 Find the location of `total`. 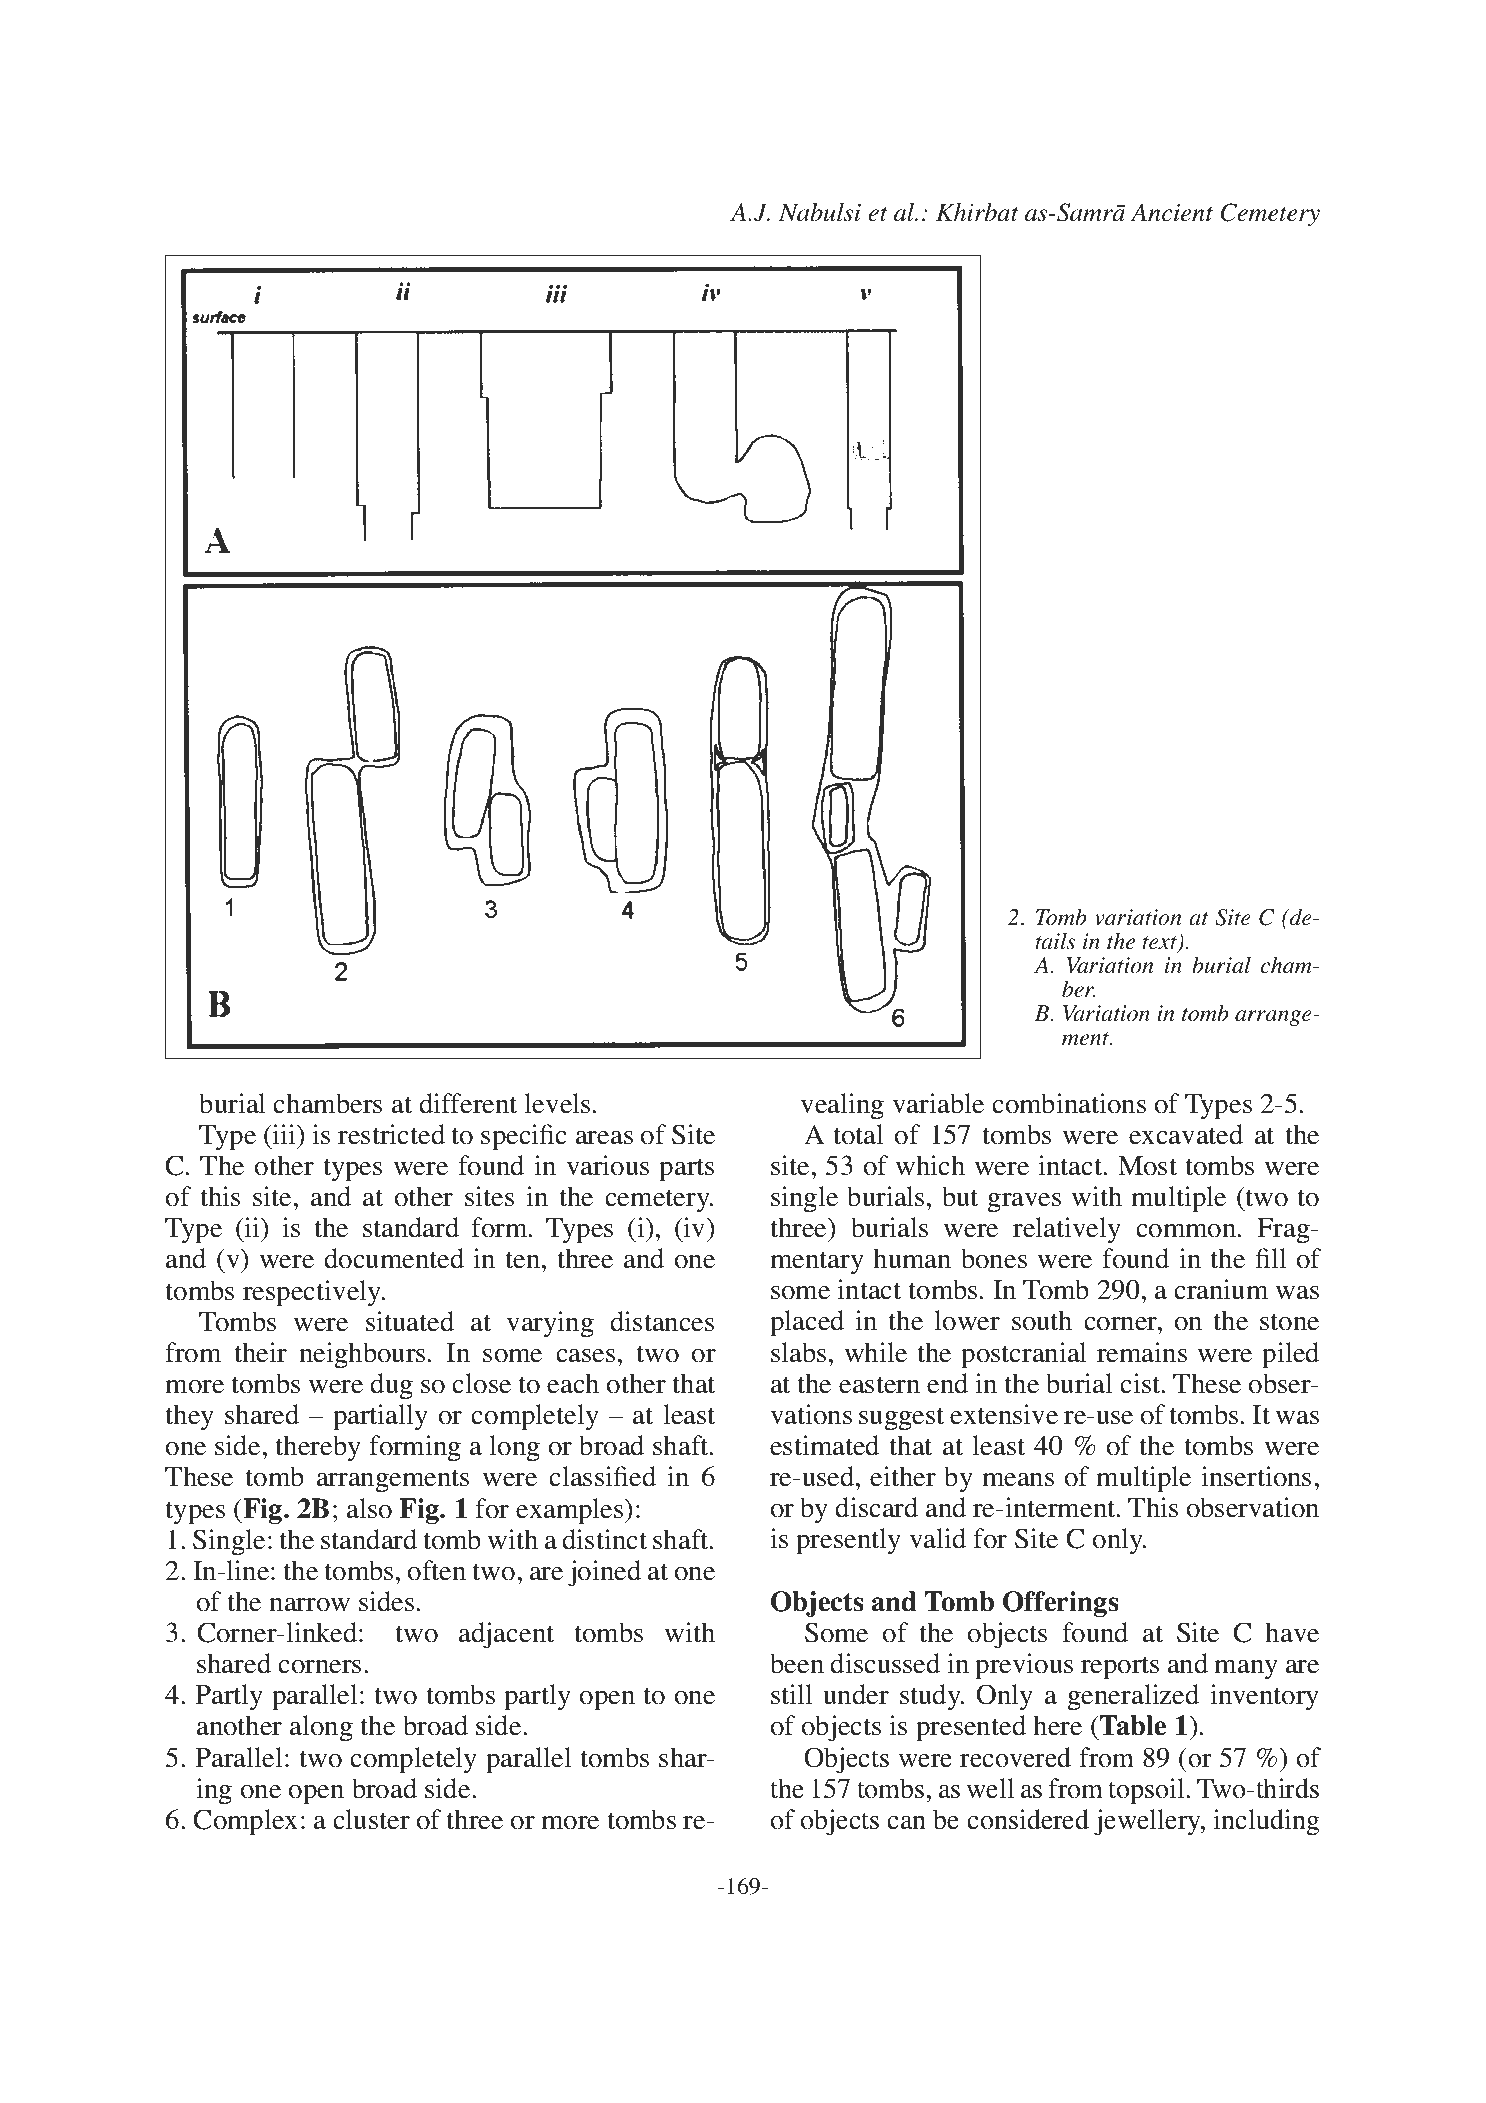

total is located at coordinates (858, 1134).
